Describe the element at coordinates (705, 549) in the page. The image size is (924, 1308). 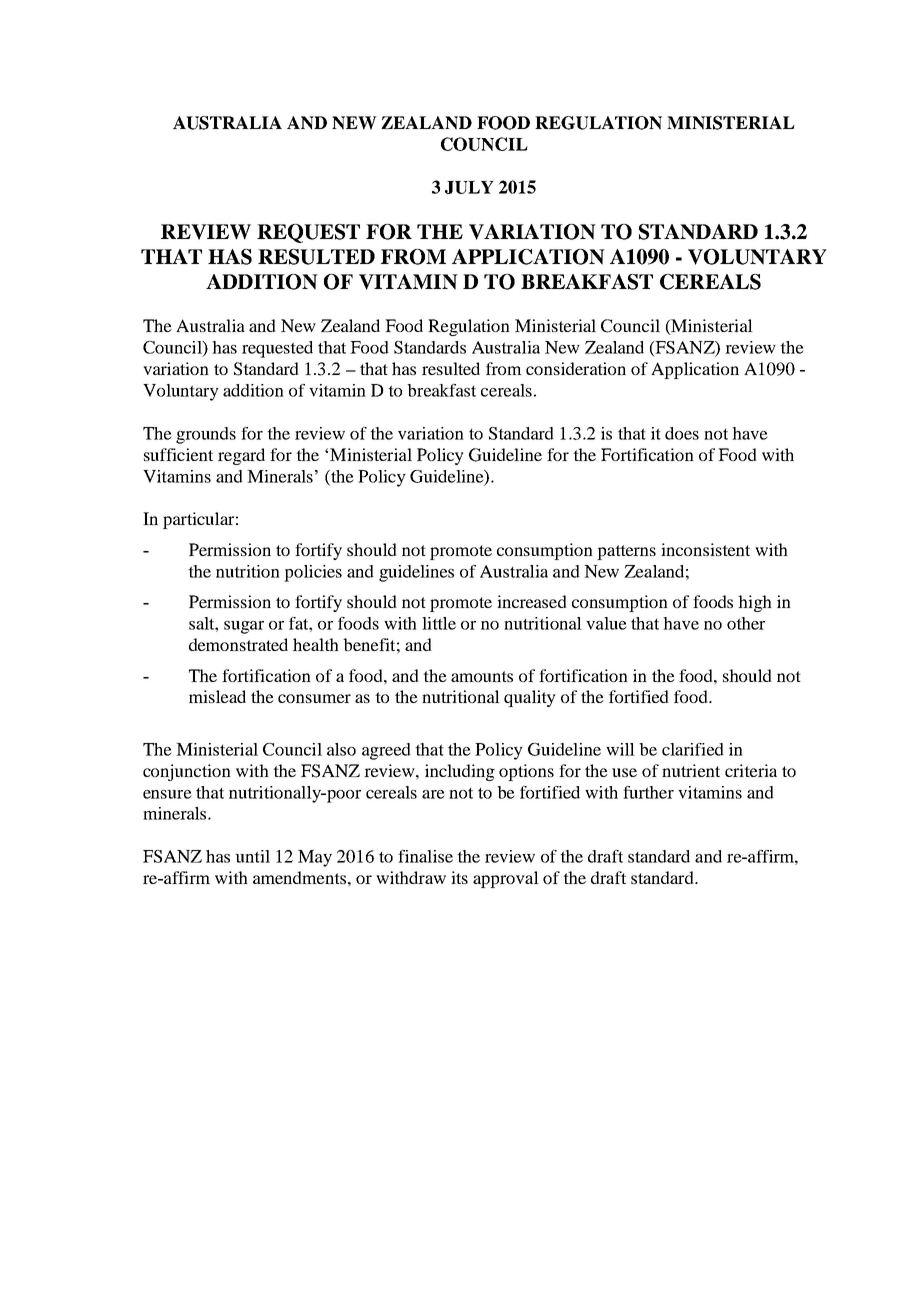
I see `inconsistent` at that location.
